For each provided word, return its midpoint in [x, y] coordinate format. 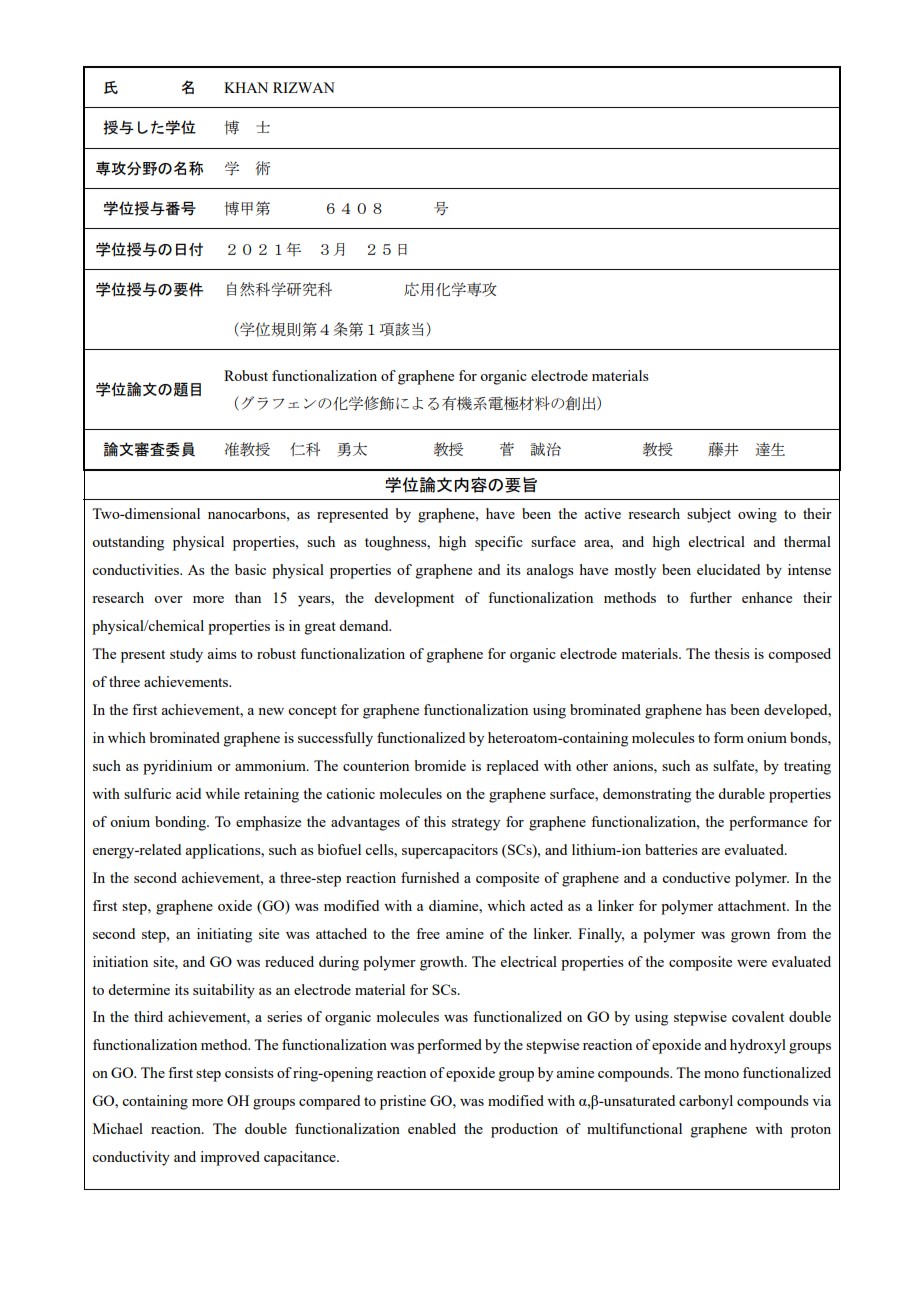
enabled [432, 1128]
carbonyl [706, 1102]
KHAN [246, 87]
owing [757, 515]
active [602, 513]
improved [230, 1158]
